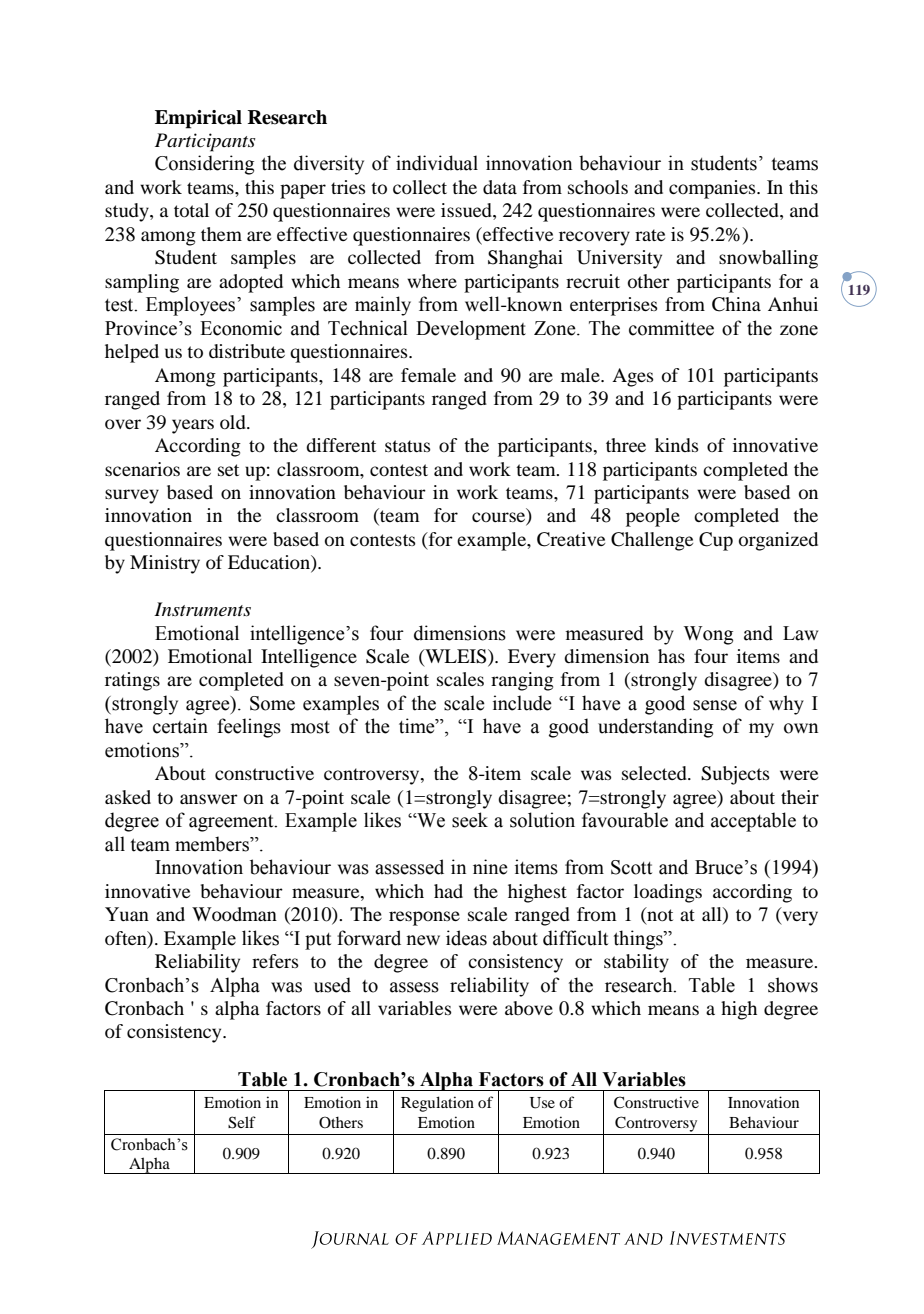 The height and width of the screenshot is (1314, 924). Describe the element at coordinates (470, 820) in the screenshot. I see `seek` at that location.
